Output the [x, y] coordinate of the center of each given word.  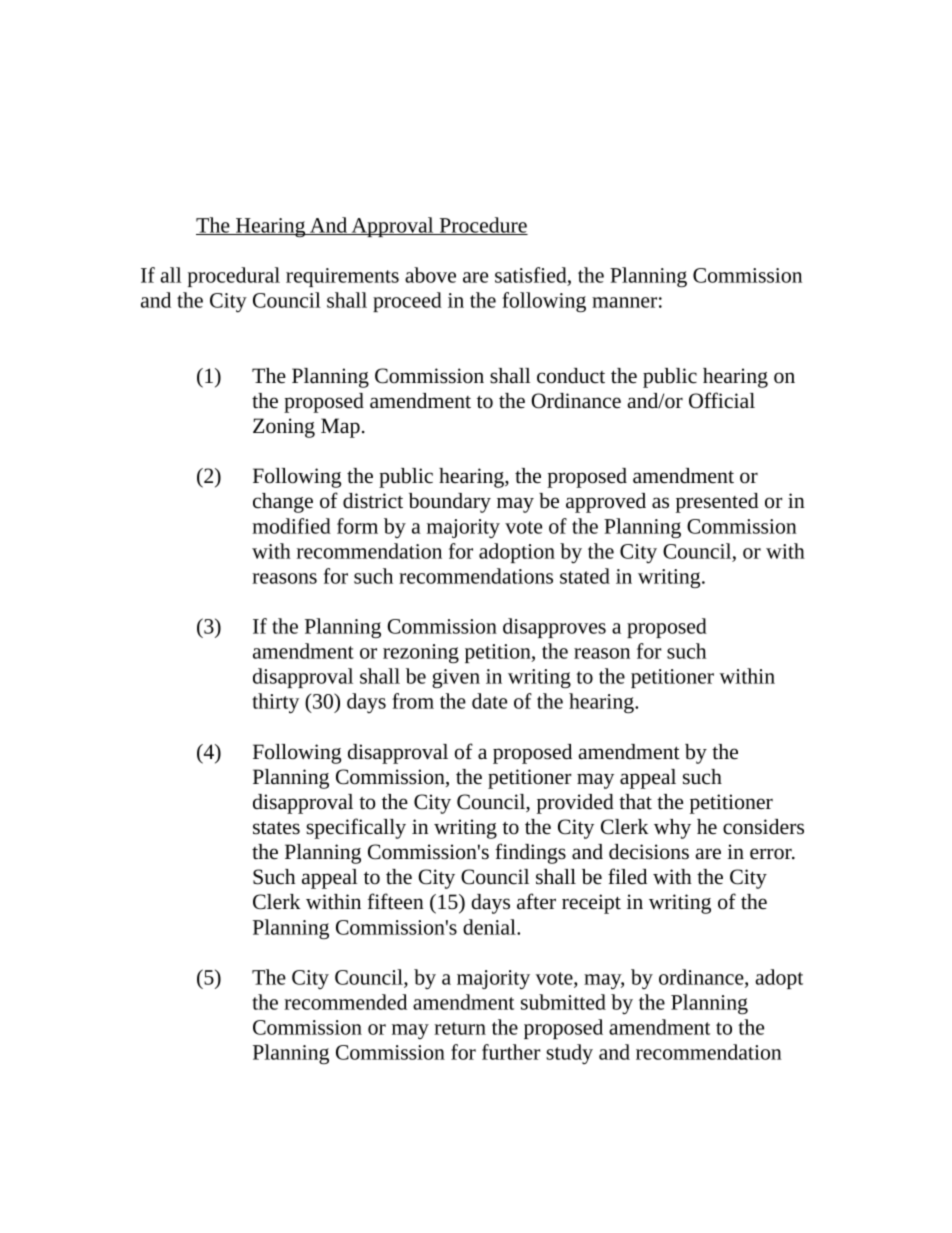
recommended [345, 1002]
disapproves [554, 628]
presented [717, 503]
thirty [275, 703]
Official [722, 400]
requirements [342, 277]
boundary [450, 503]
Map [340, 428]
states [276, 828]
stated [585, 576]
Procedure [482, 226]
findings [530, 853]
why [672, 829]
